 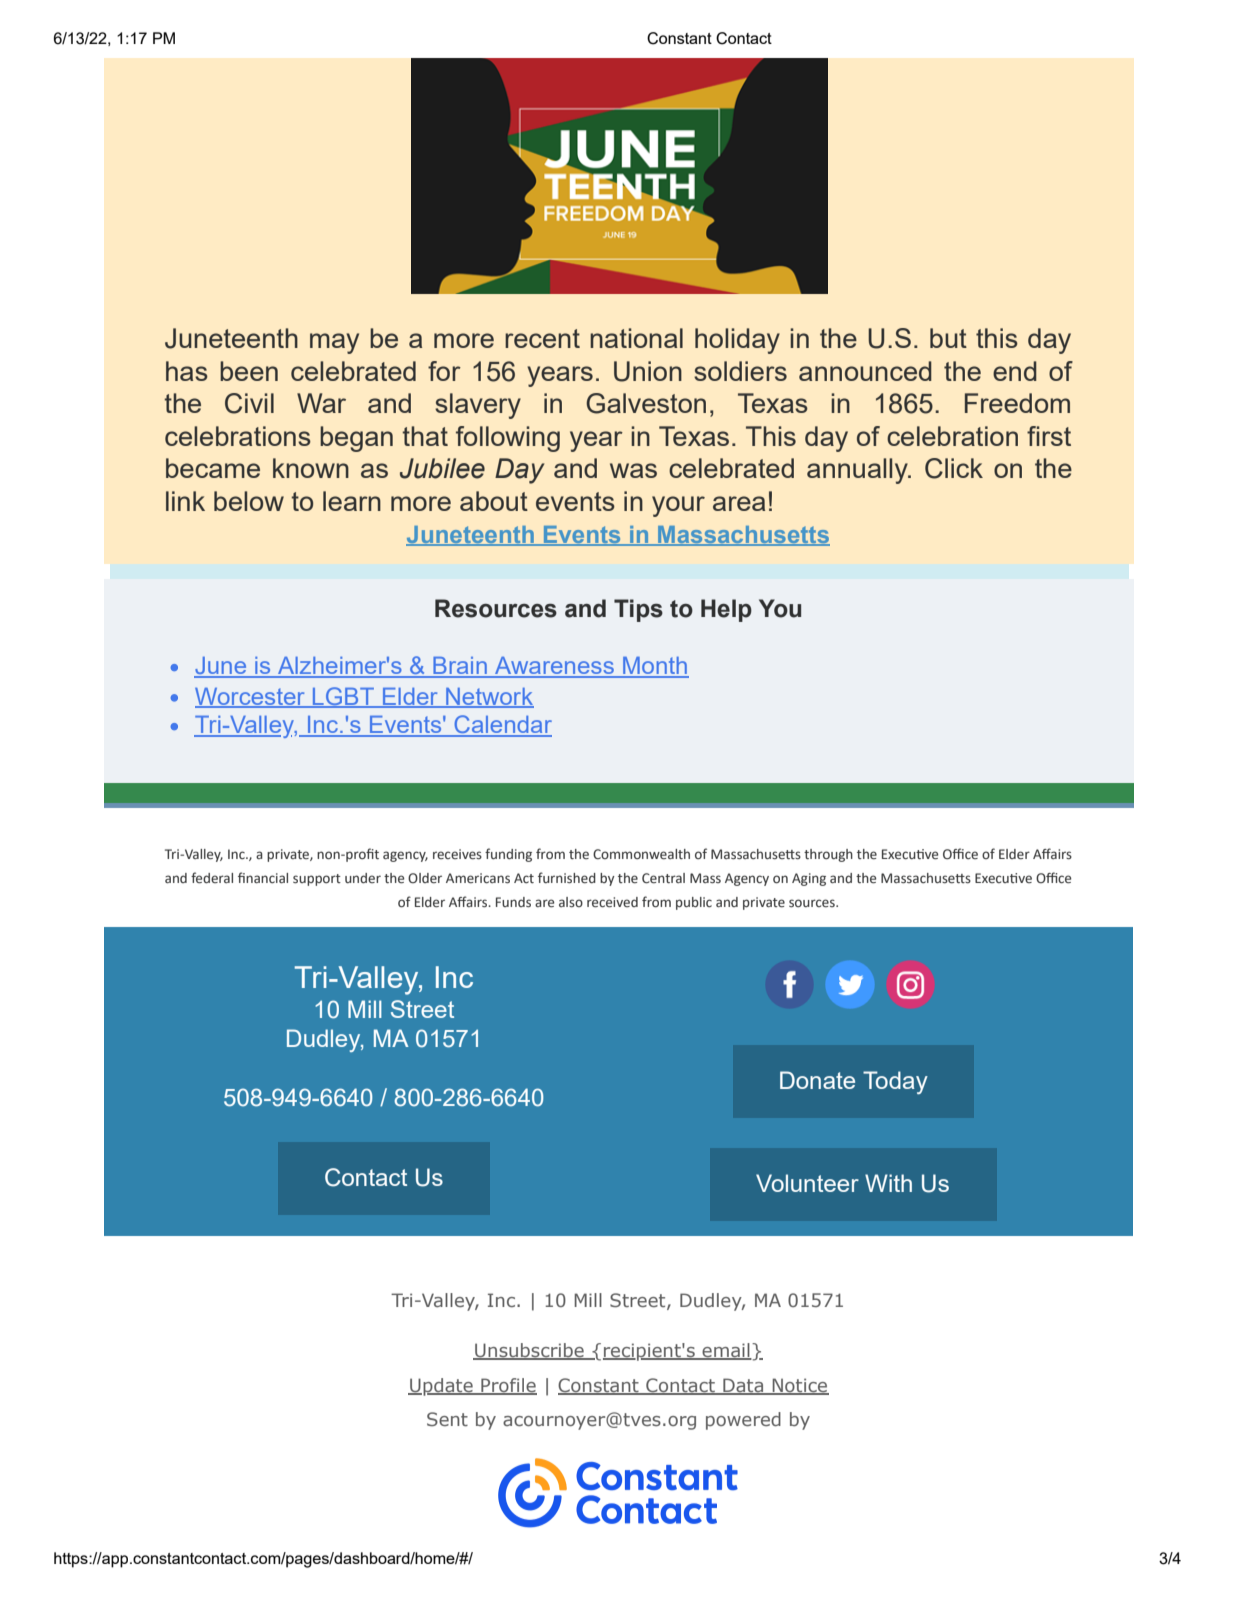 What do you see at coordinates (638, 610) in the screenshot?
I see `Tips` at bounding box center [638, 610].
